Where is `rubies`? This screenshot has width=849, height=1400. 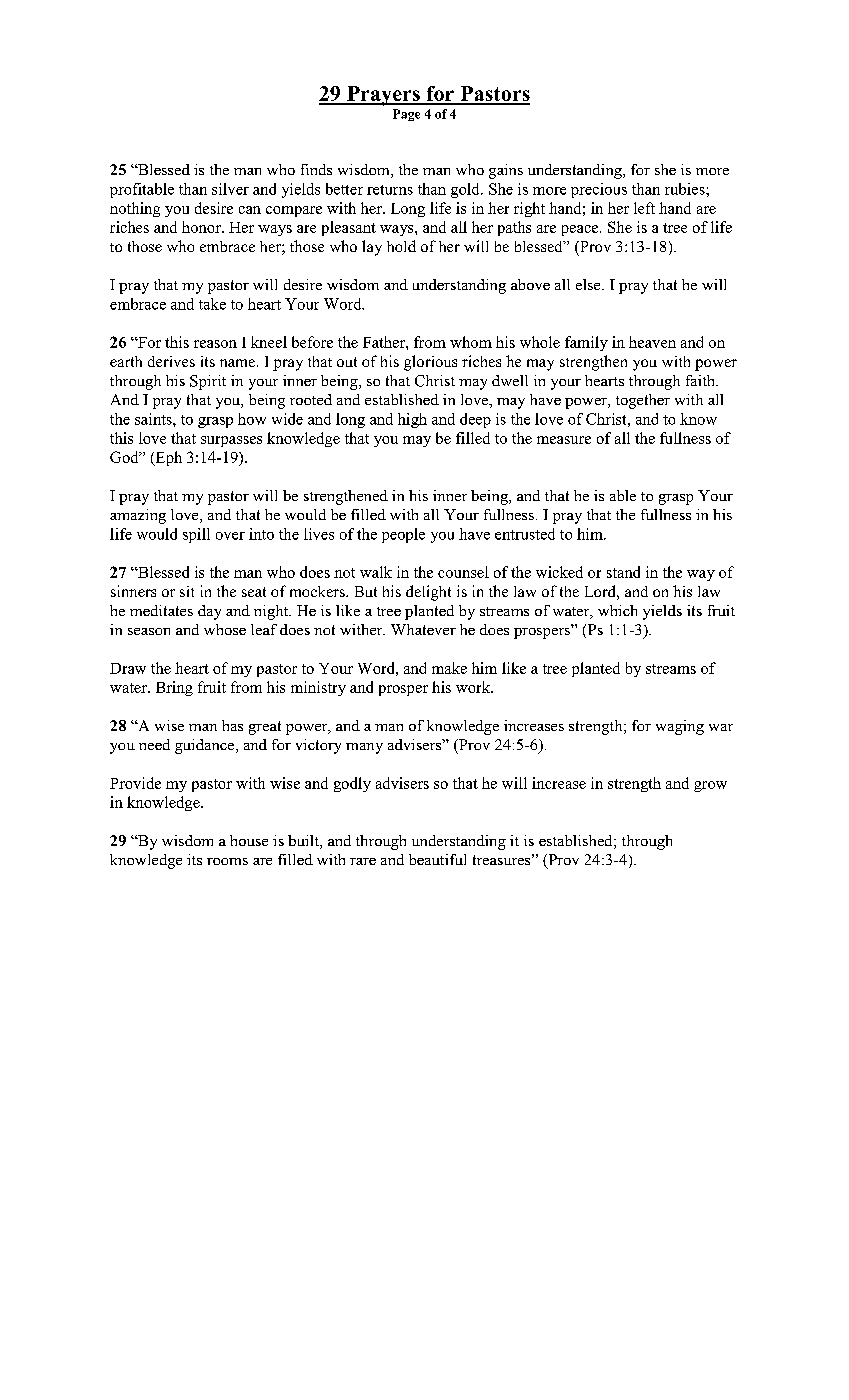 rubies is located at coordinates (686, 189).
